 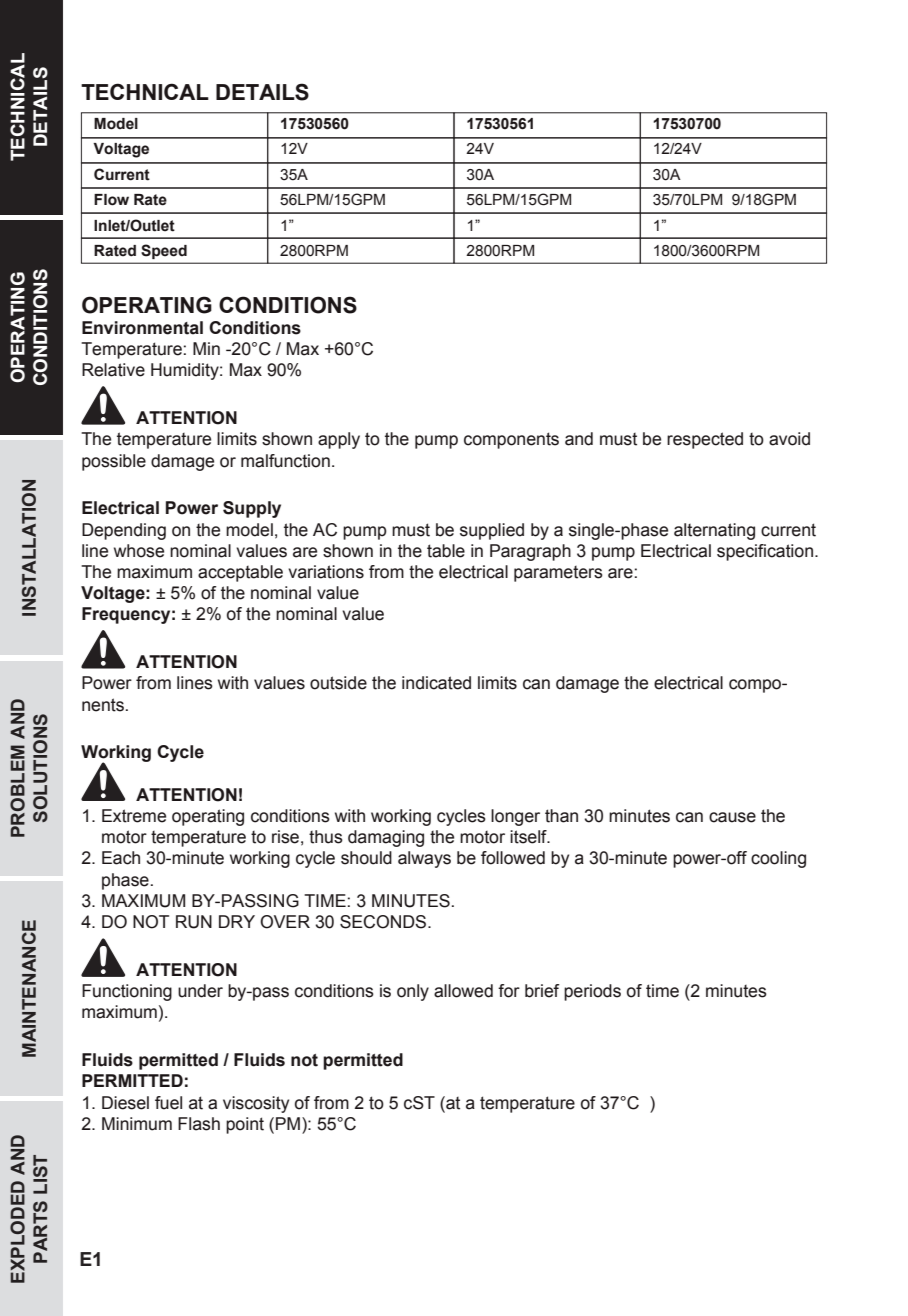 What do you see at coordinates (252, 509) in the screenshot?
I see `Supply` at bounding box center [252, 509].
